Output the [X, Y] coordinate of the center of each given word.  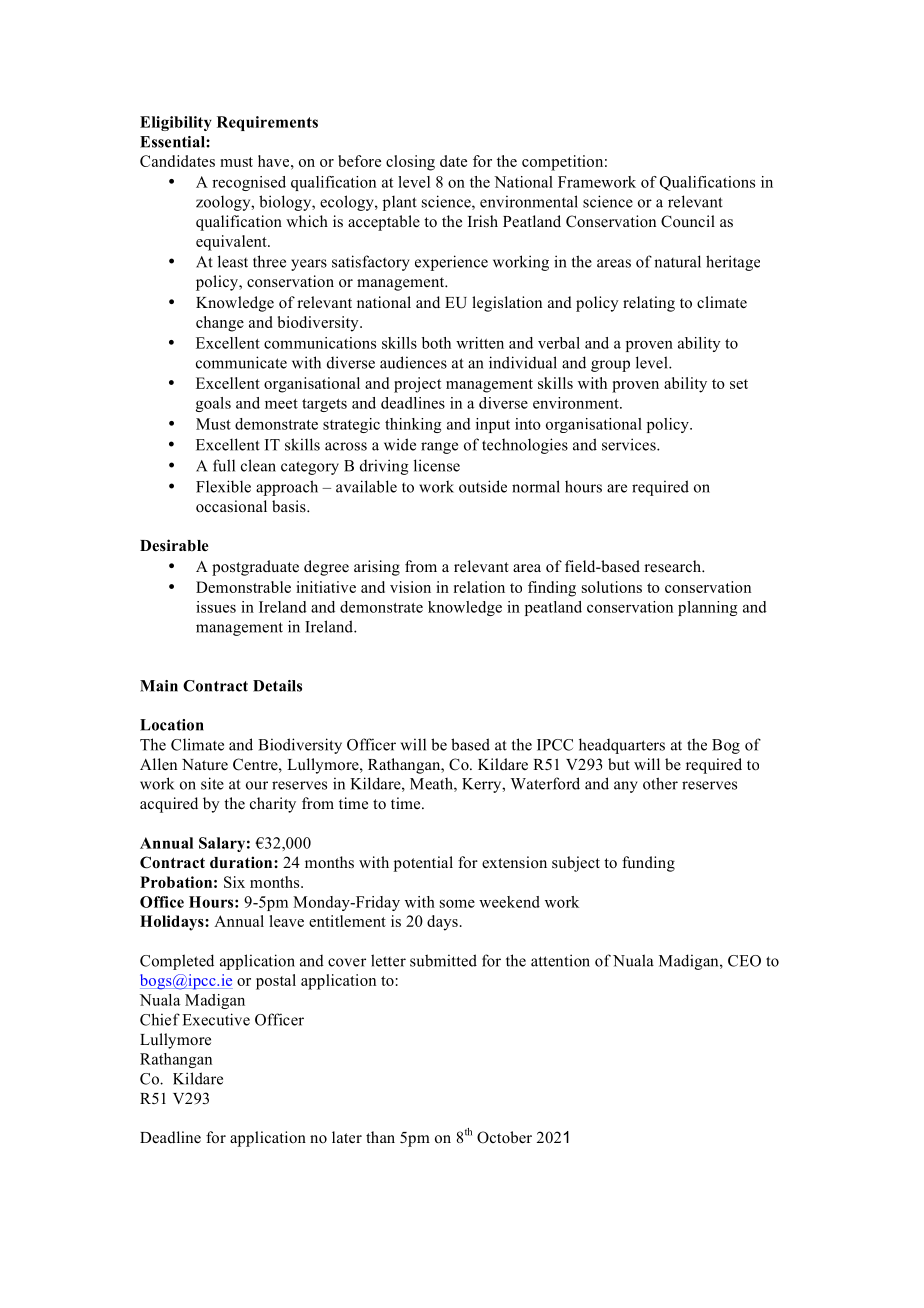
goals [213, 404]
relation [479, 587]
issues [216, 607]
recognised [249, 183]
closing [410, 163]
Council [688, 221]
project [417, 385]
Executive [216, 1019]
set [739, 384]
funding [648, 864]
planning [708, 608]
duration [242, 862]
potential [423, 864]
